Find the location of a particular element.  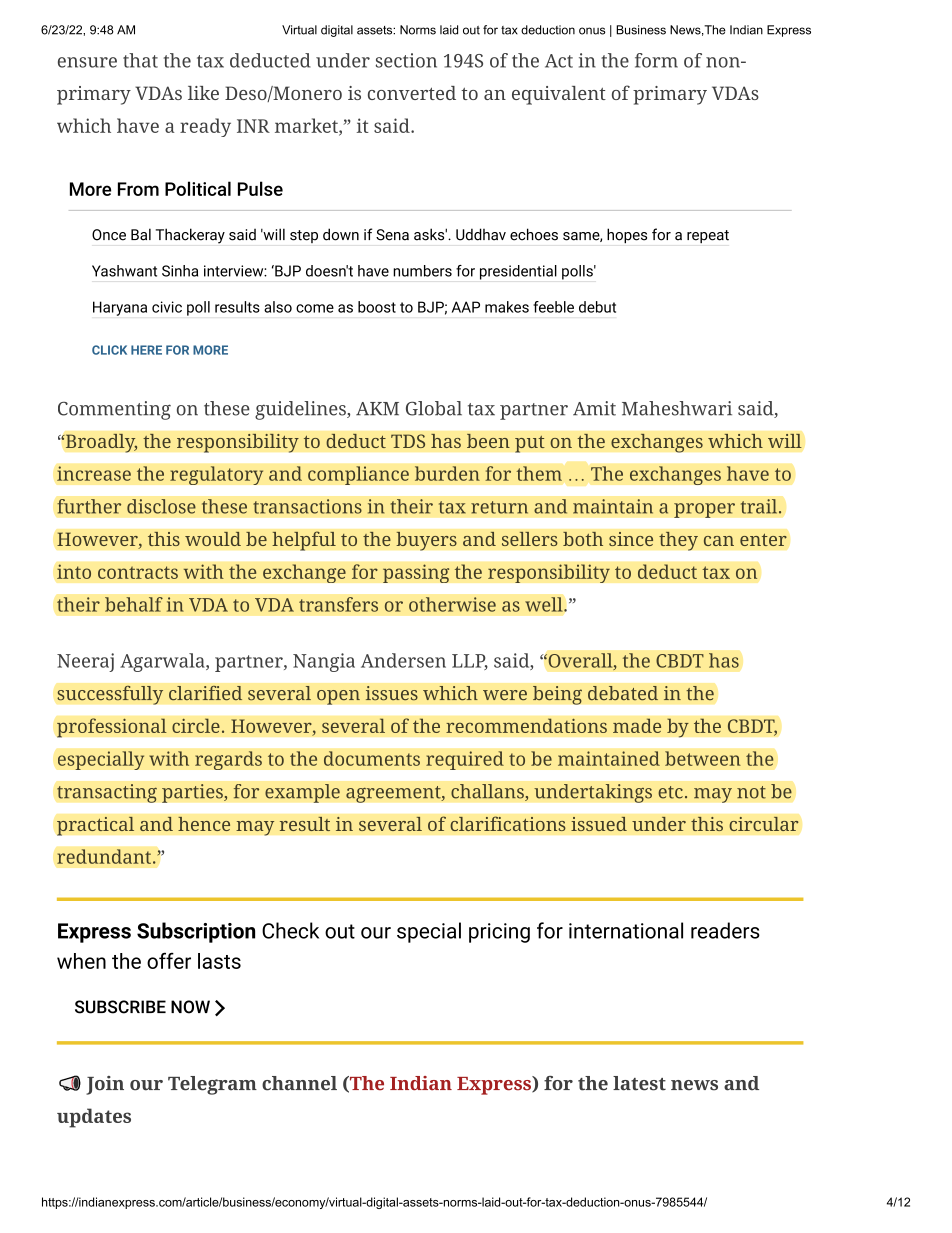

circle is located at coordinates (196, 725).
